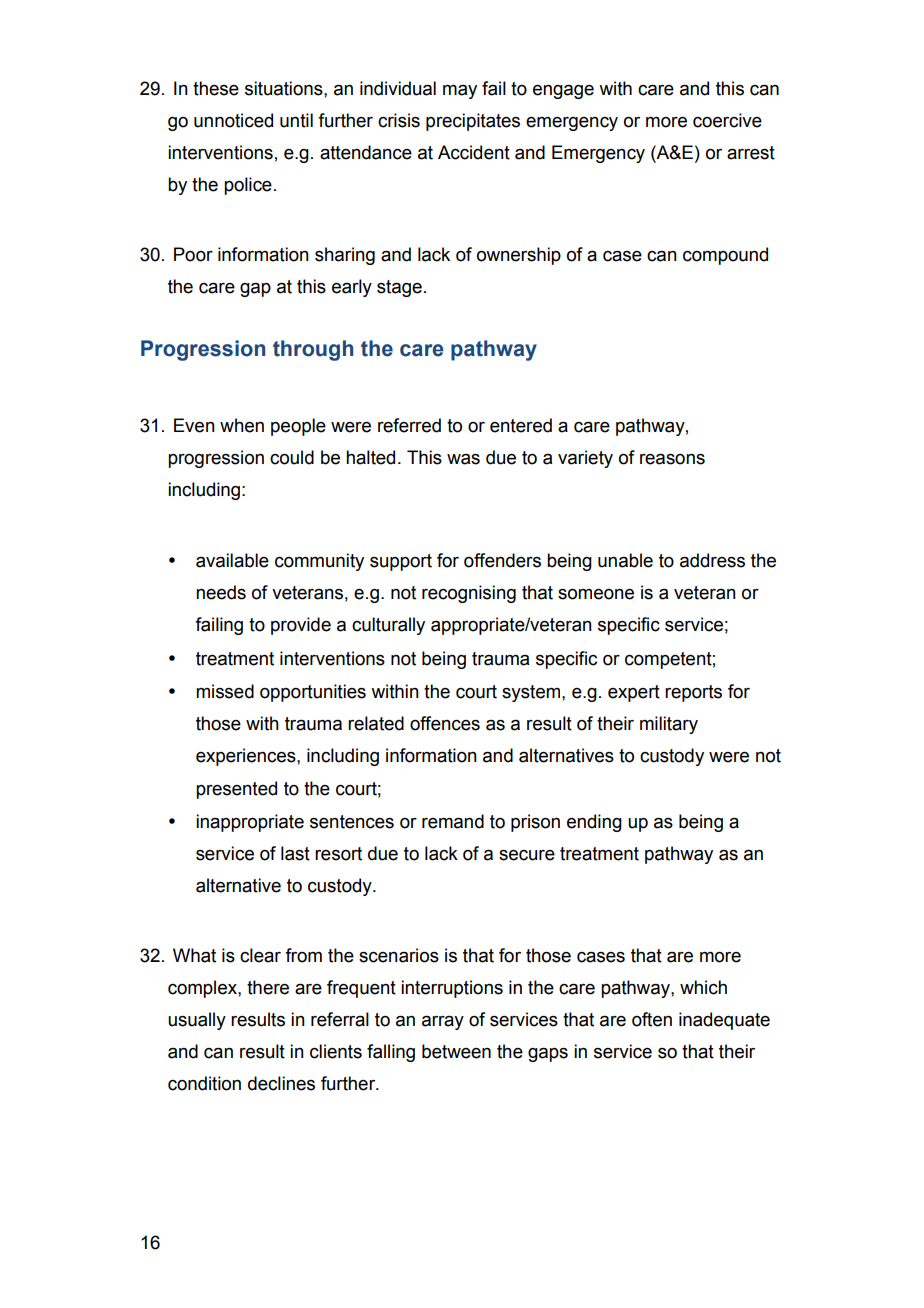  Describe the element at coordinates (232, 560) in the document. I see `available` at that location.
